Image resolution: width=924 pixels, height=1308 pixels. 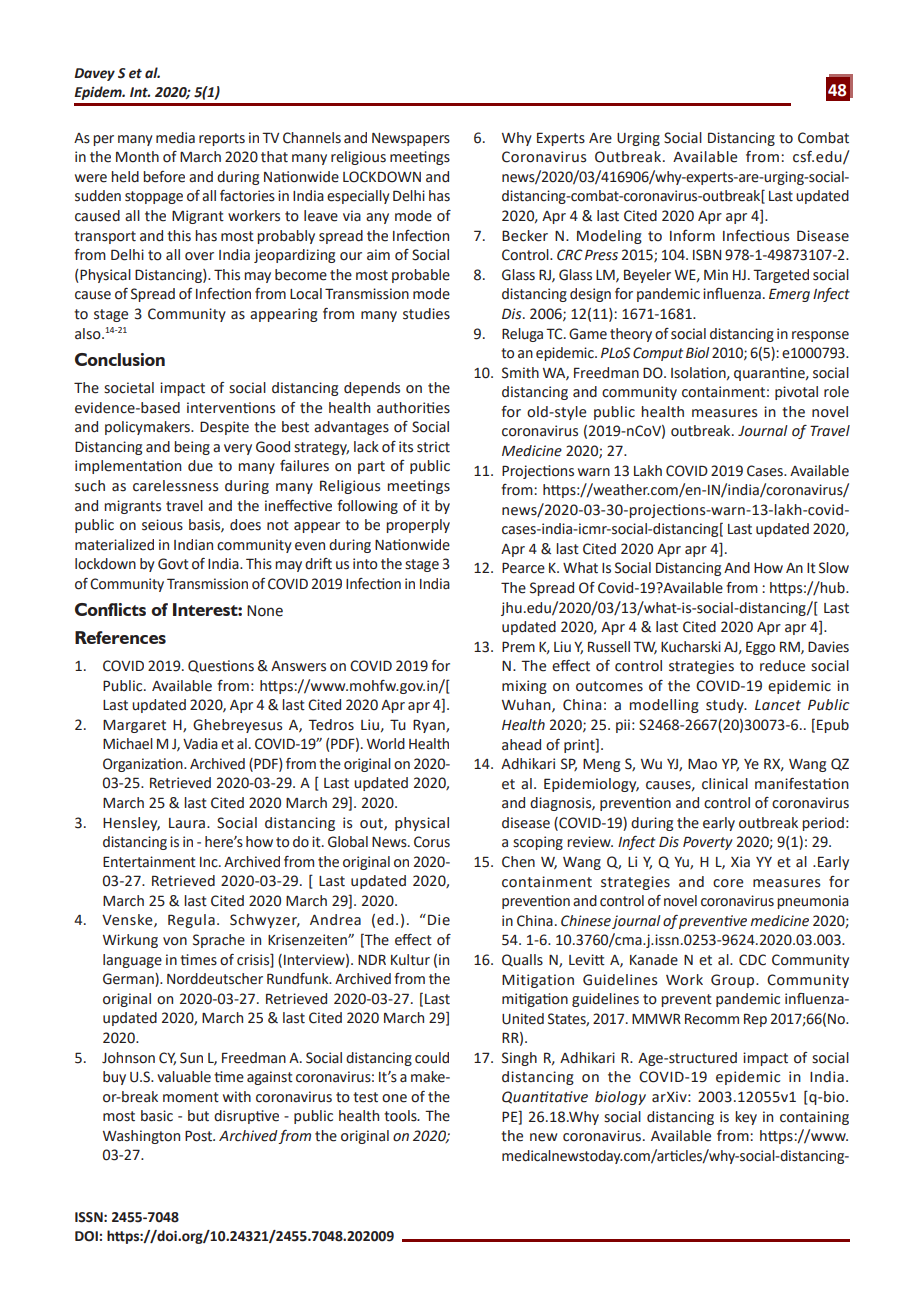 I want to click on Organization, so click(x=144, y=765).
